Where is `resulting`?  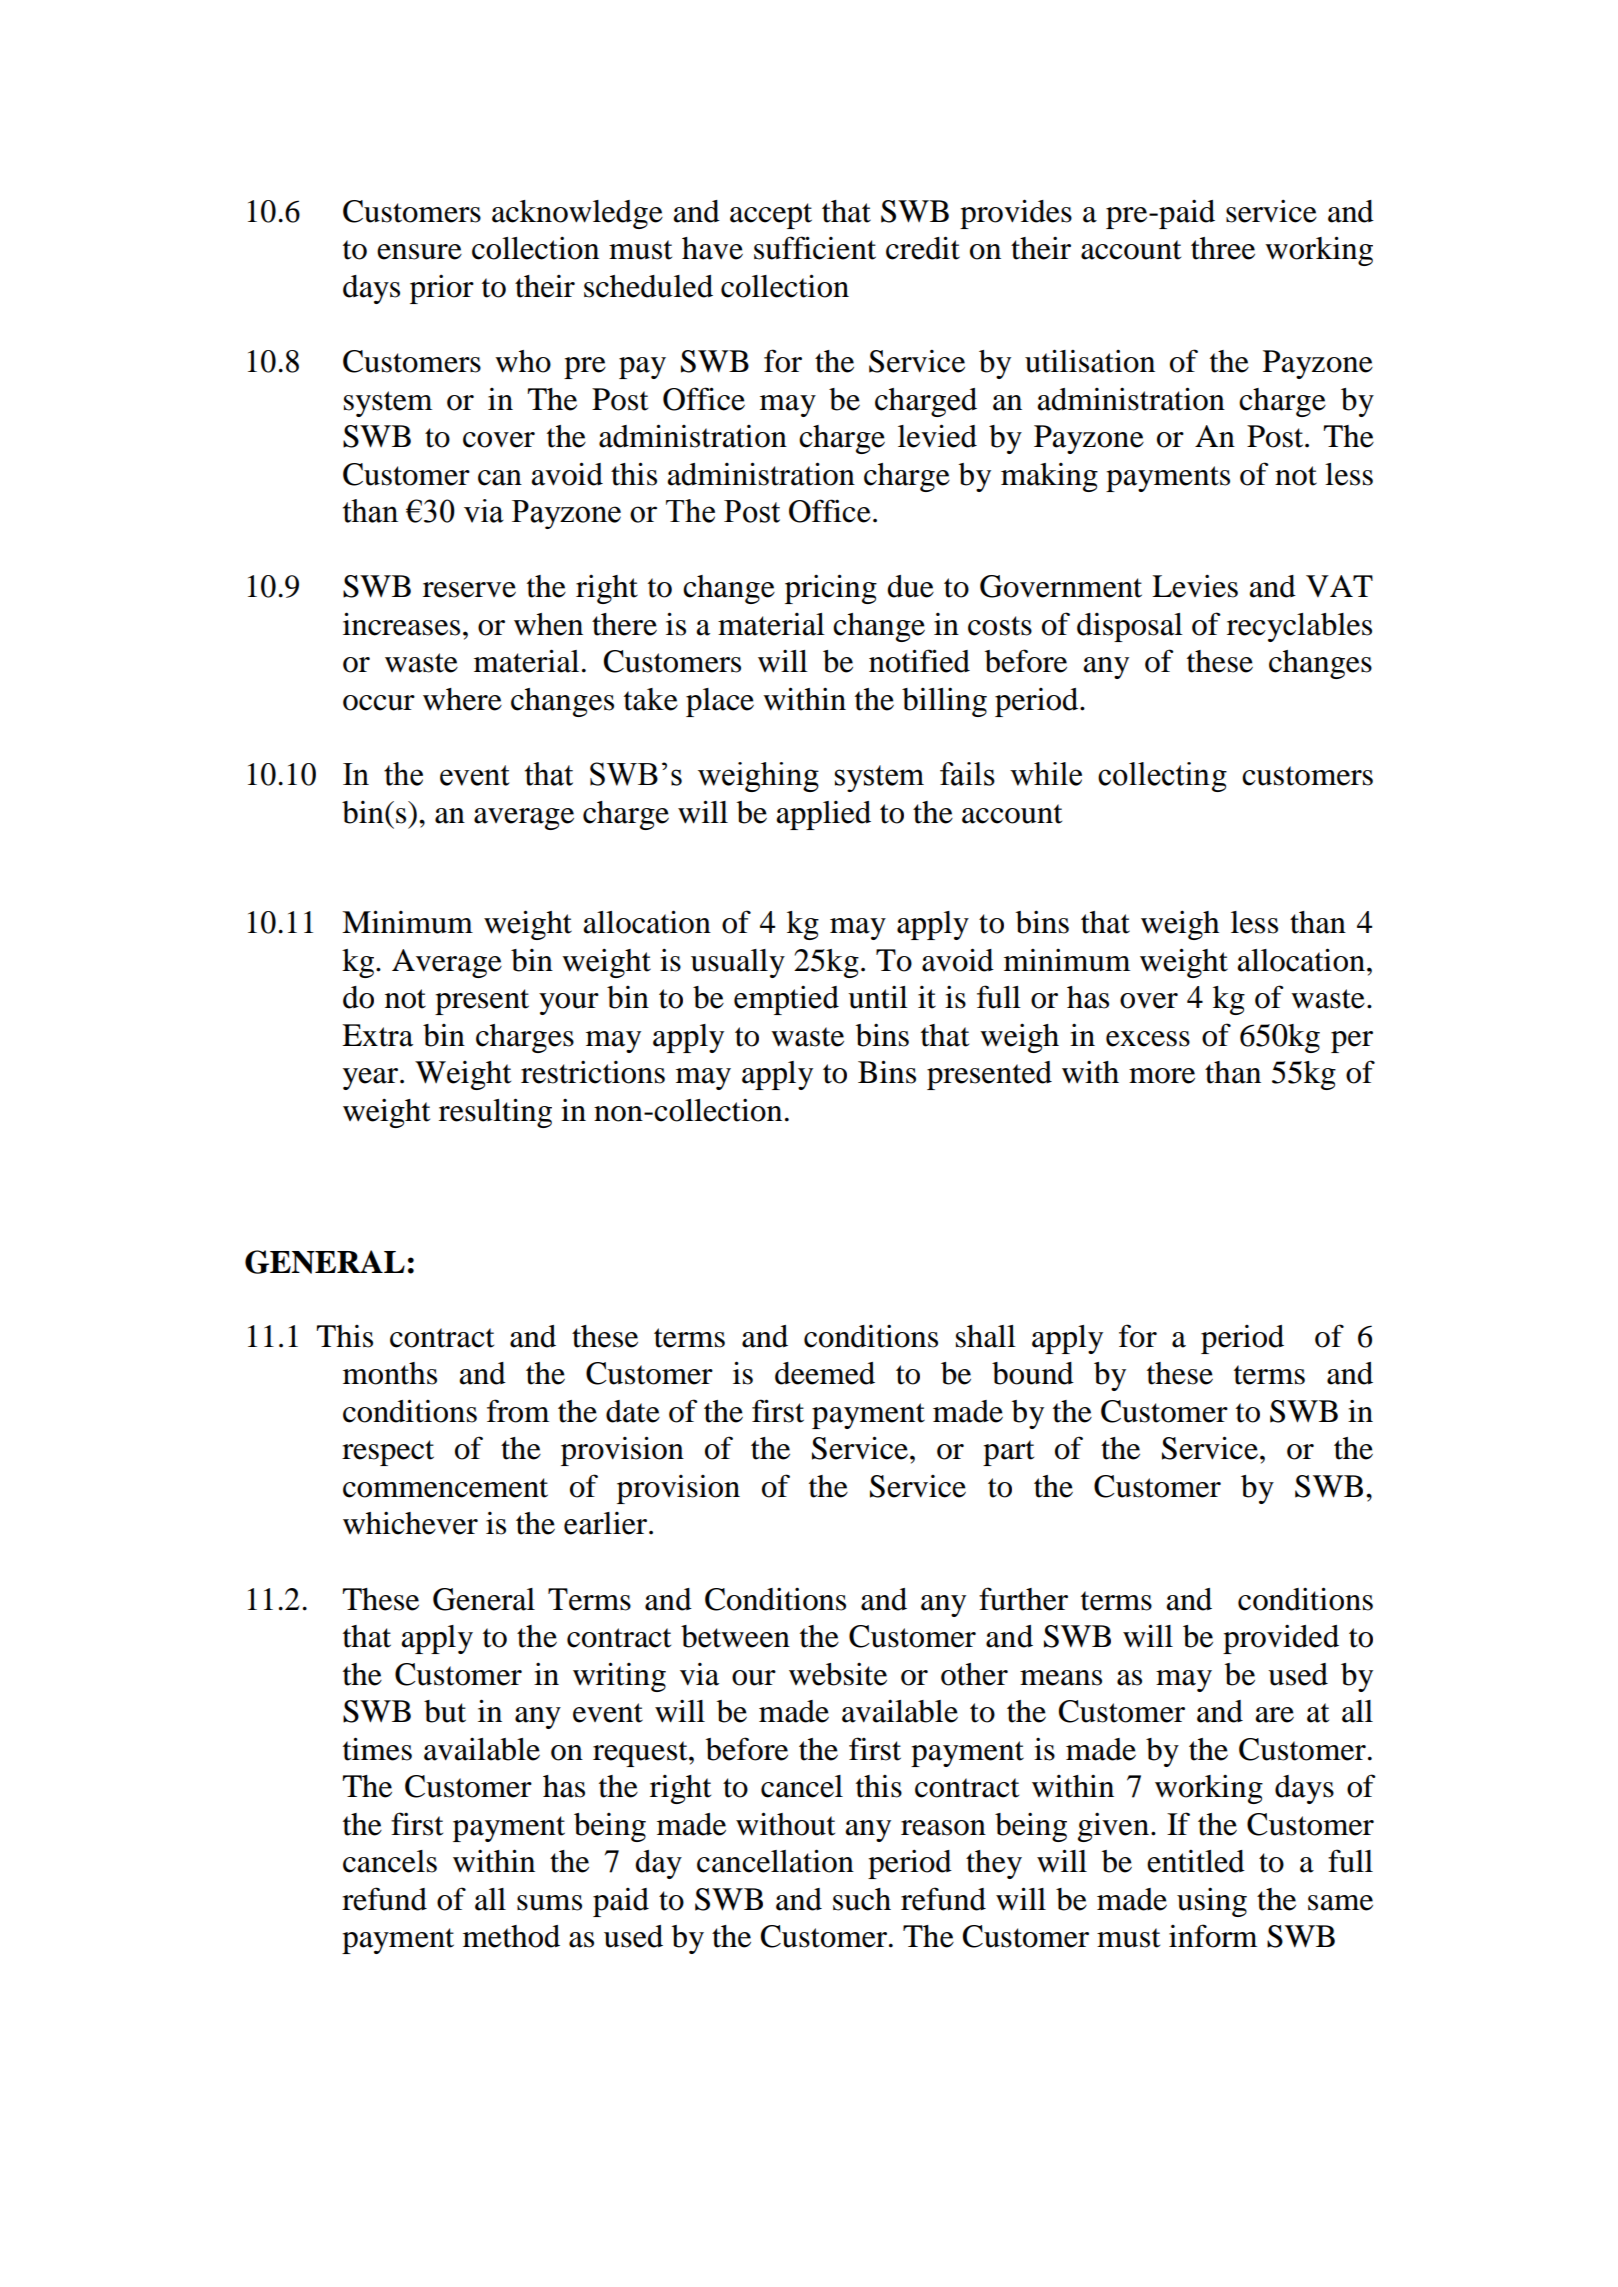 resulting is located at coordinates (495, 1113).
